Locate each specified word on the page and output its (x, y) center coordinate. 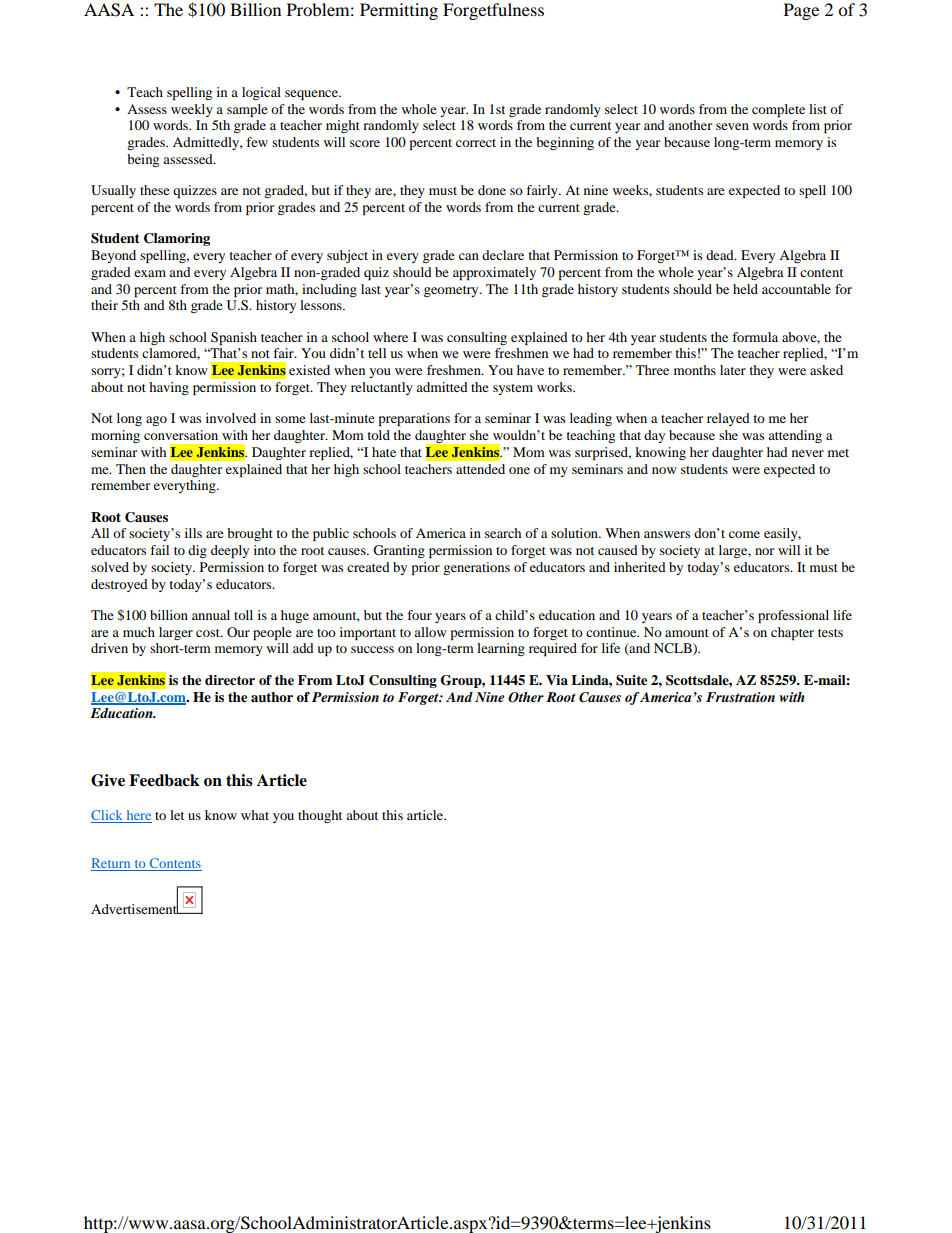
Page (801, 11)
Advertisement (135, 907)
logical (261, 93)
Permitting (399, 11)
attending (795, 436)
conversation (181, 435)
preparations (414, 419)
